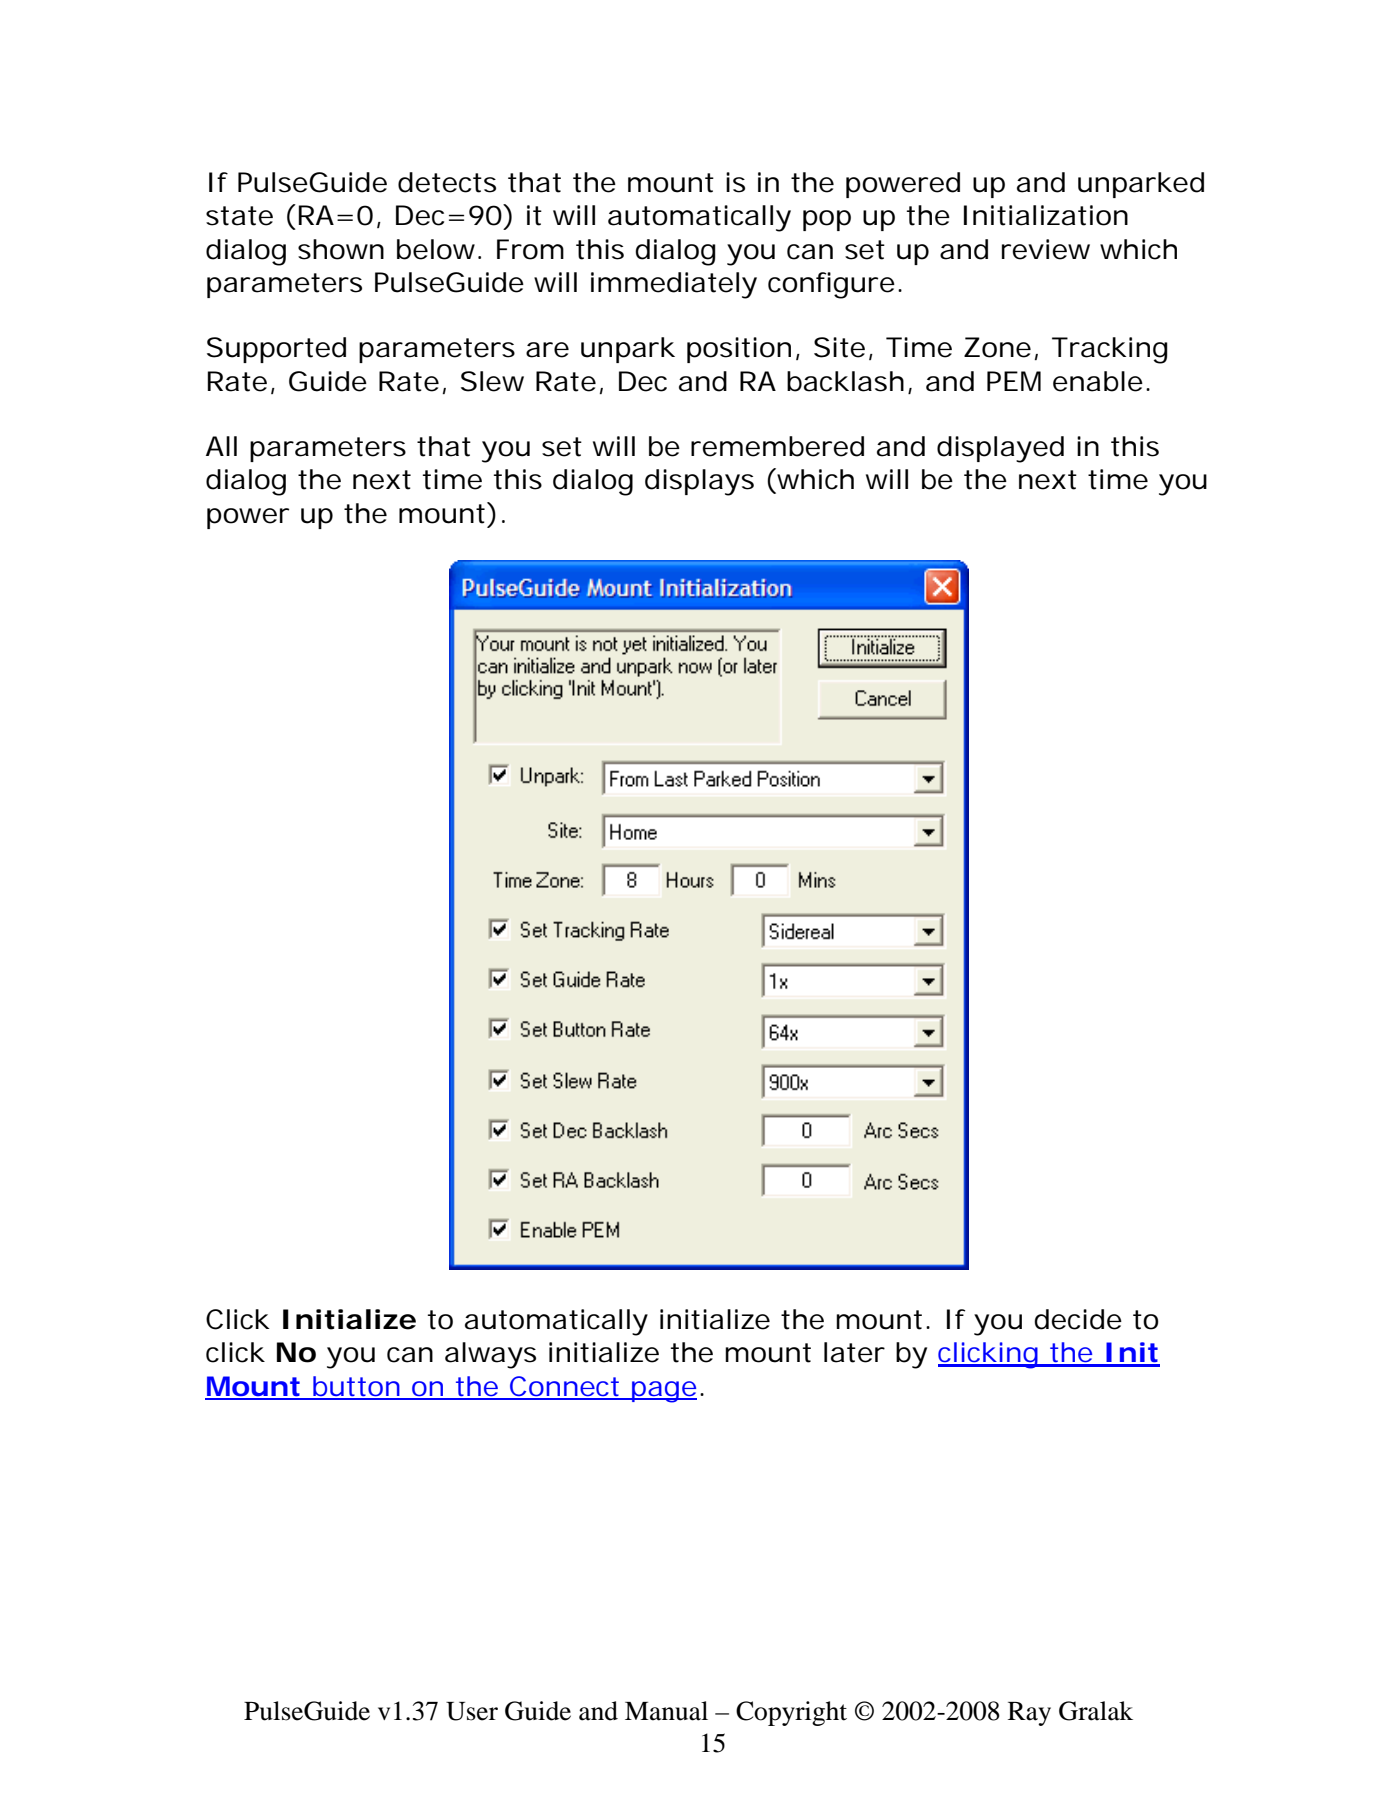 The width and height of the screenshot is (1398, 1809). What do you see at coordinates (341, 249) in the screenshot?
I see `shown` at bounding box center [341, 249].
